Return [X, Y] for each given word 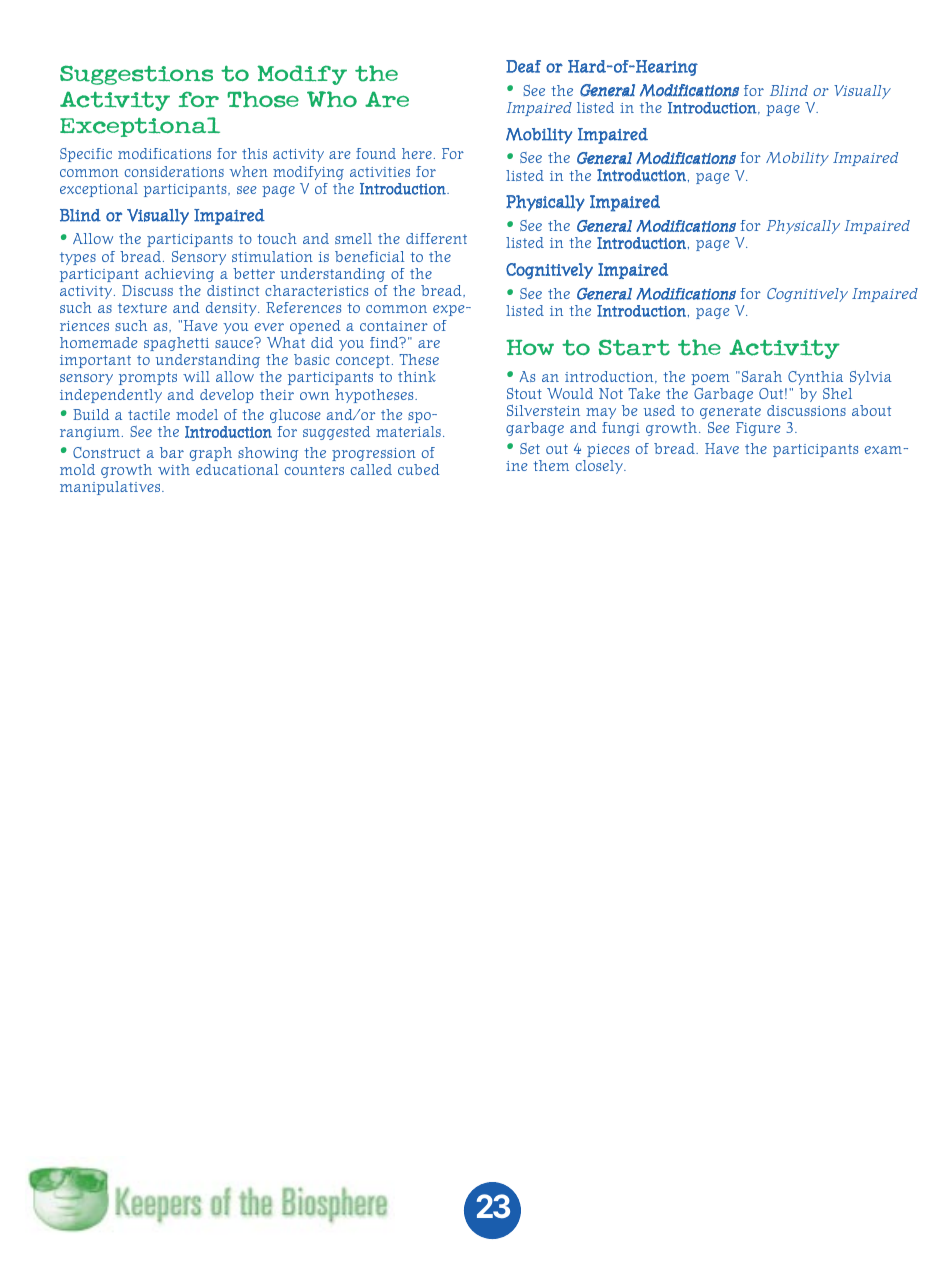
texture [142, 308]
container [394, 326]
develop [227, 396]
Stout [524, 393]
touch [277, 238]
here [417, 153]
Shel [837, 393]
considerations [174, 171]
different [436, 238]
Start [634, 347]
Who [332, 99]
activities [380, 172]
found [376, 153]
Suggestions [136, 75]
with [174, 469]
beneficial [369, 256]
